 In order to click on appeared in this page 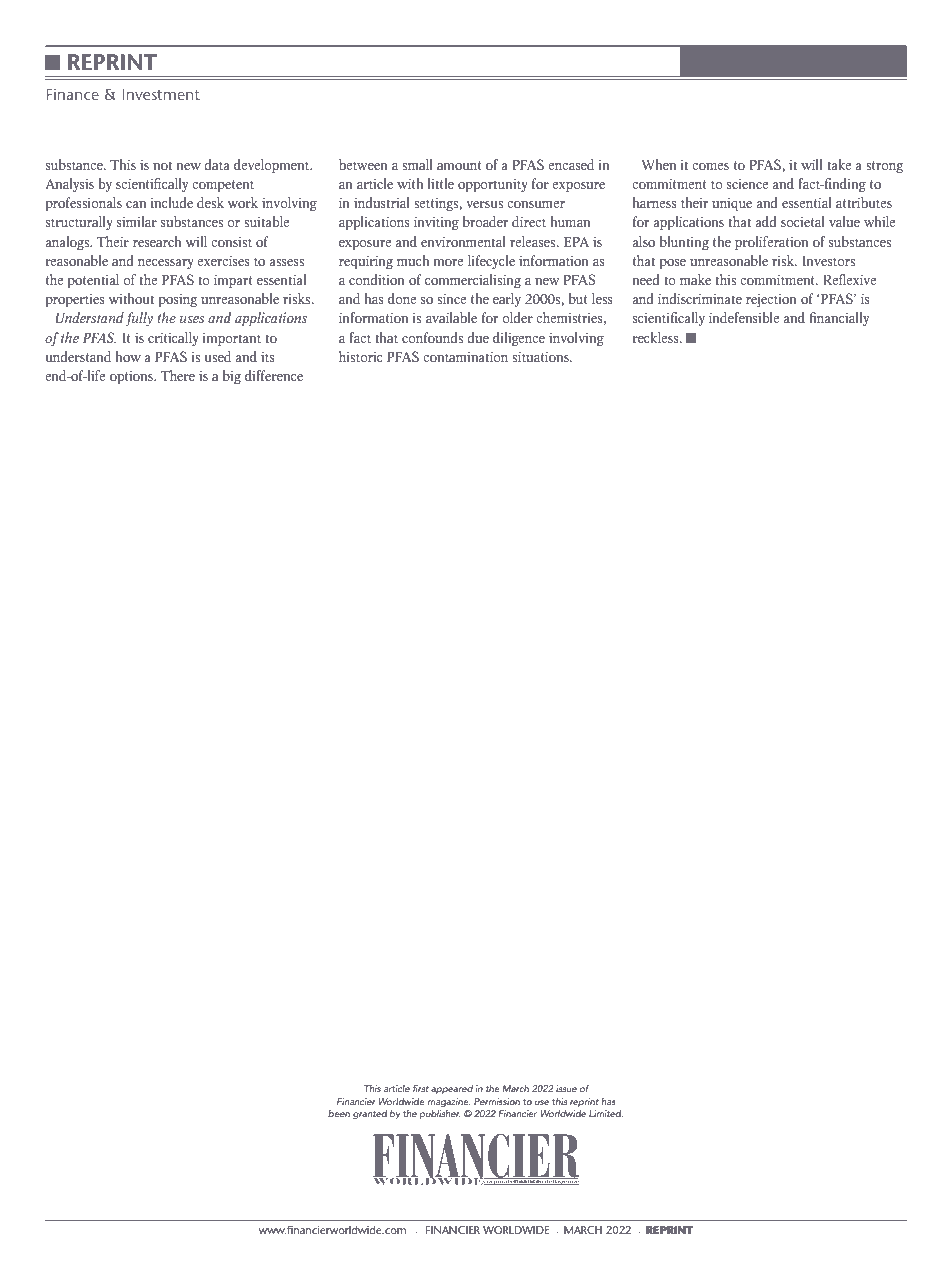, I will do `click(452, 1089)`.
